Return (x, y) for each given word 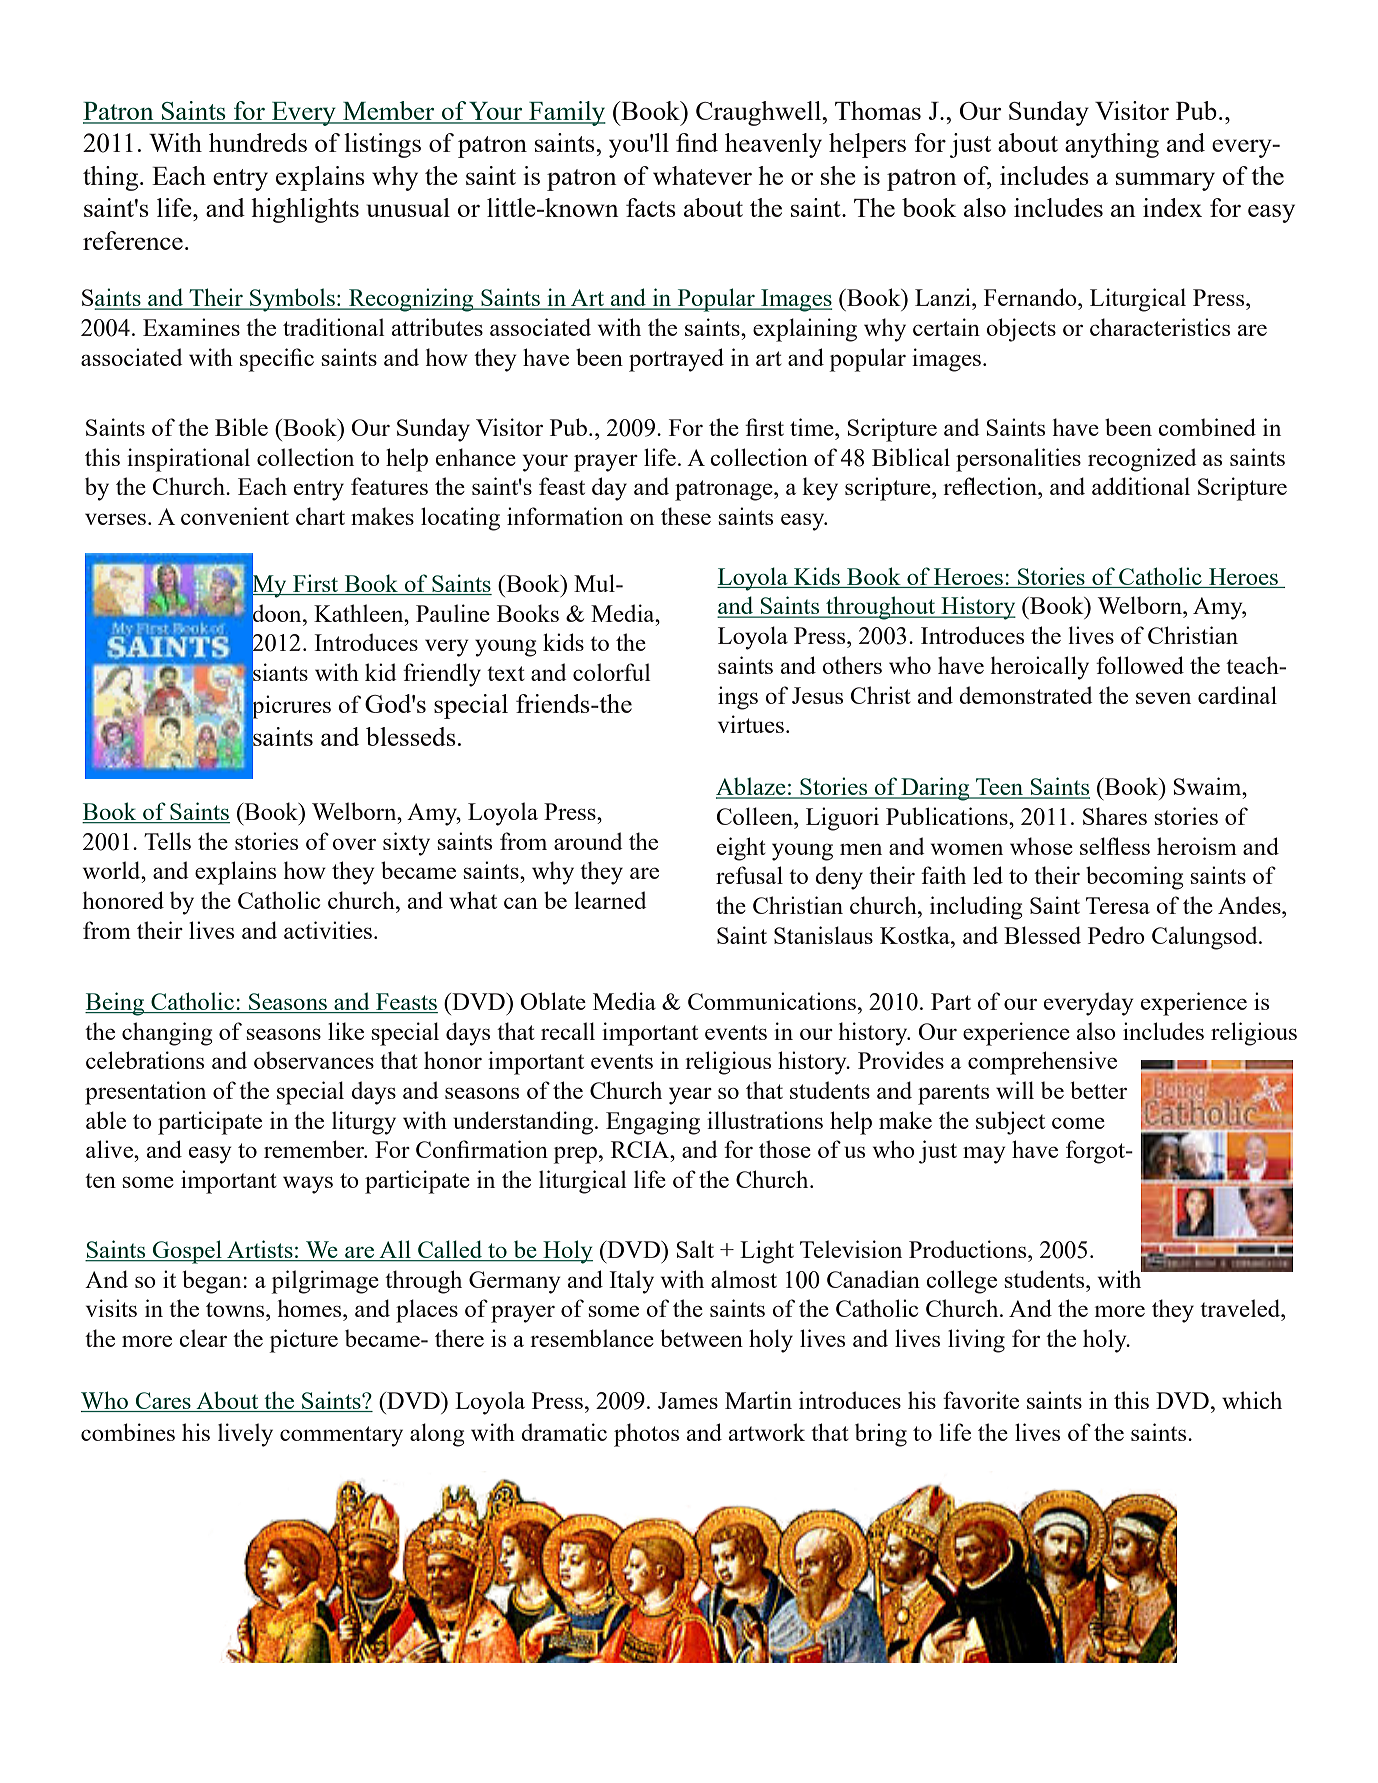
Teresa (1118, 905)
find (697, 142)
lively (245, 1435)
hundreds (258, 142)
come (1078, 1123)
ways (308, 1185)
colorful (612, 672)
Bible (241, 427)
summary (1165, 181)
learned (610, 900)
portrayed (676, 360)
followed (1140, 665)
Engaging (653, 1123)
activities (328, 930)
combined (1207, 427)
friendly (442, 675)
